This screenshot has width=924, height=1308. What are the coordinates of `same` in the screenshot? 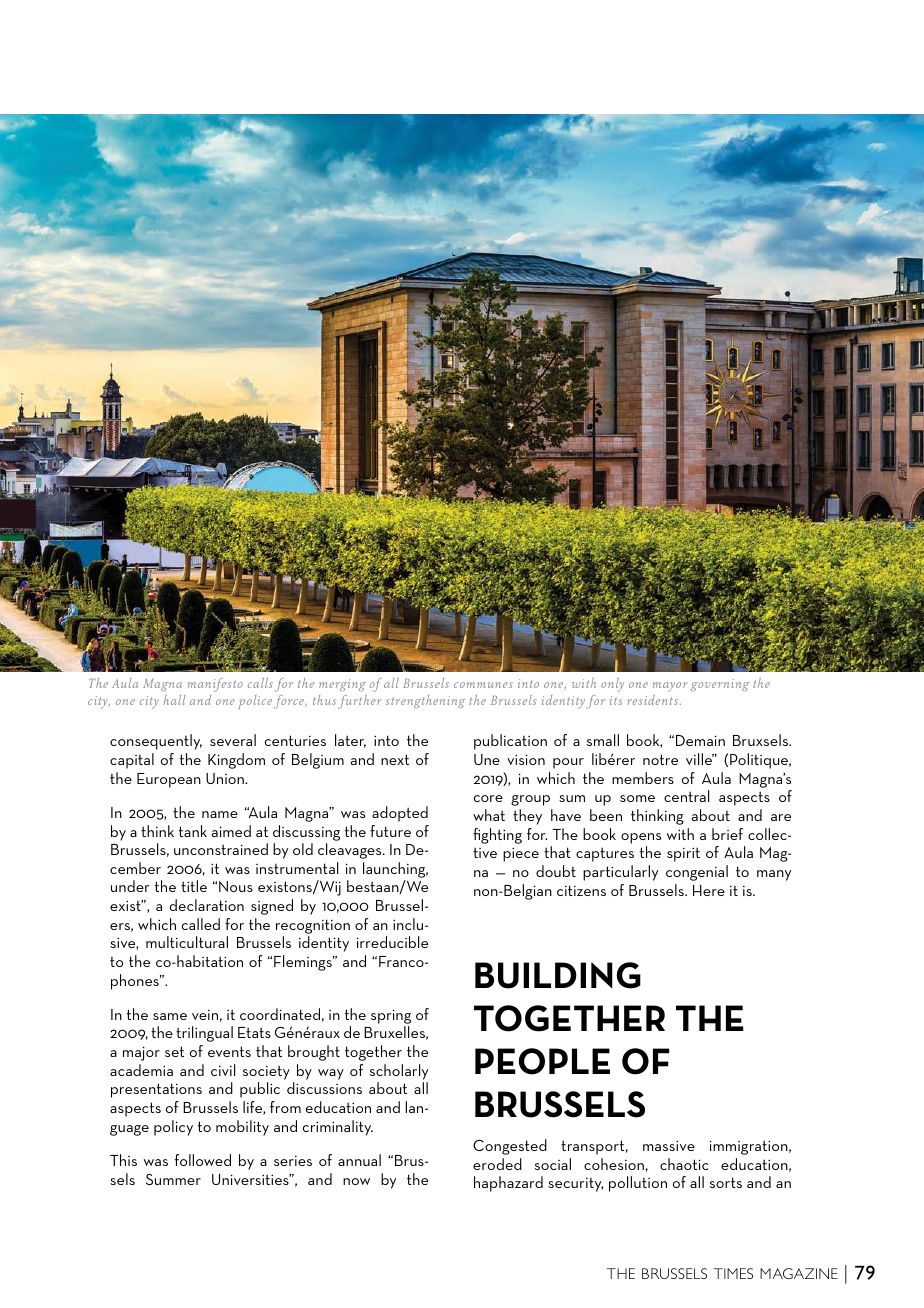 It's located at (170, 1016).
